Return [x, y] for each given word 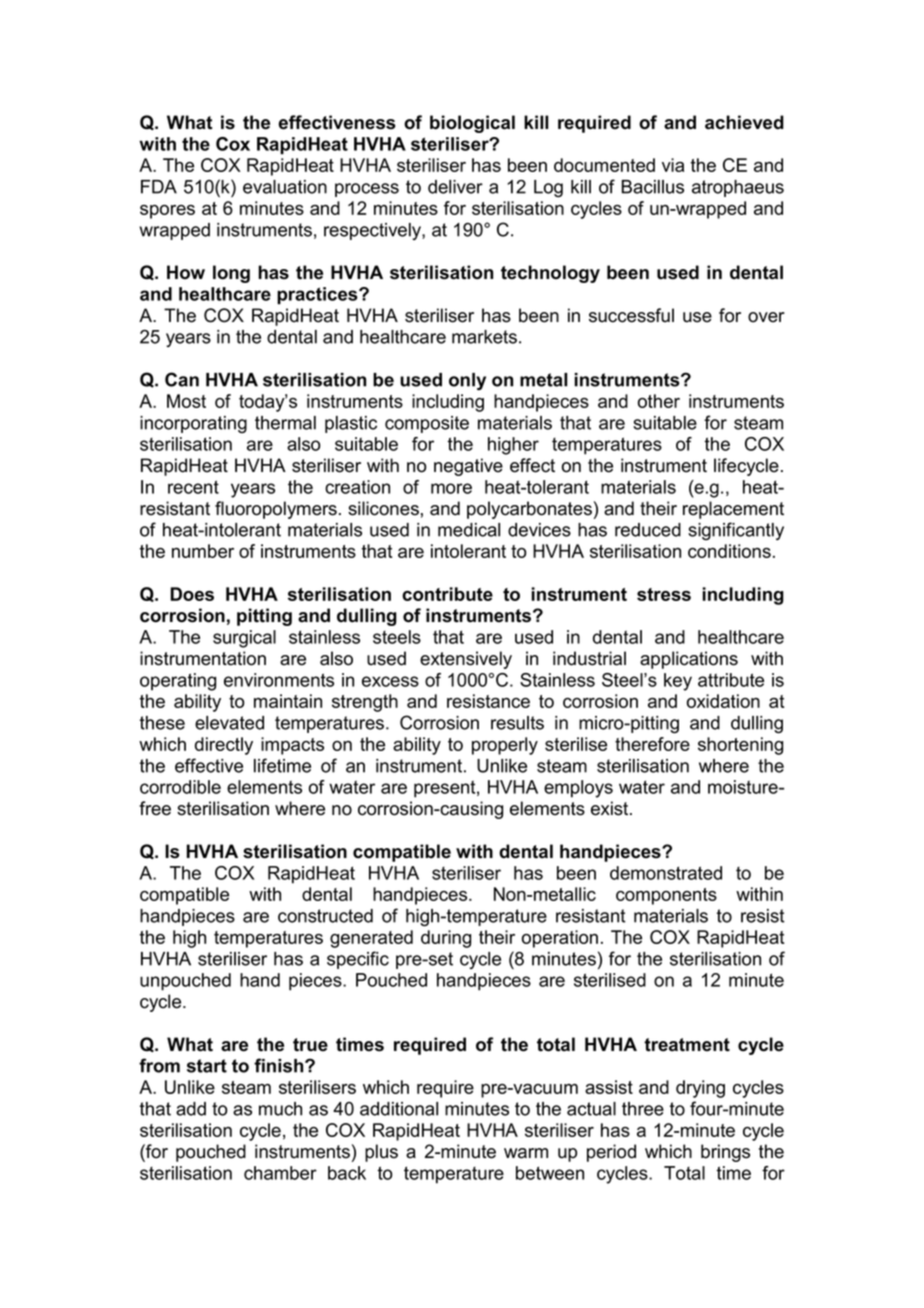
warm [526, 1153]
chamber [280, 1173]
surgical [244, 639]
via [673, 165]
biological [472, 124]
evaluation [285, 187]
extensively [466, 660]
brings [725, 1153]
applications [689, 660]
